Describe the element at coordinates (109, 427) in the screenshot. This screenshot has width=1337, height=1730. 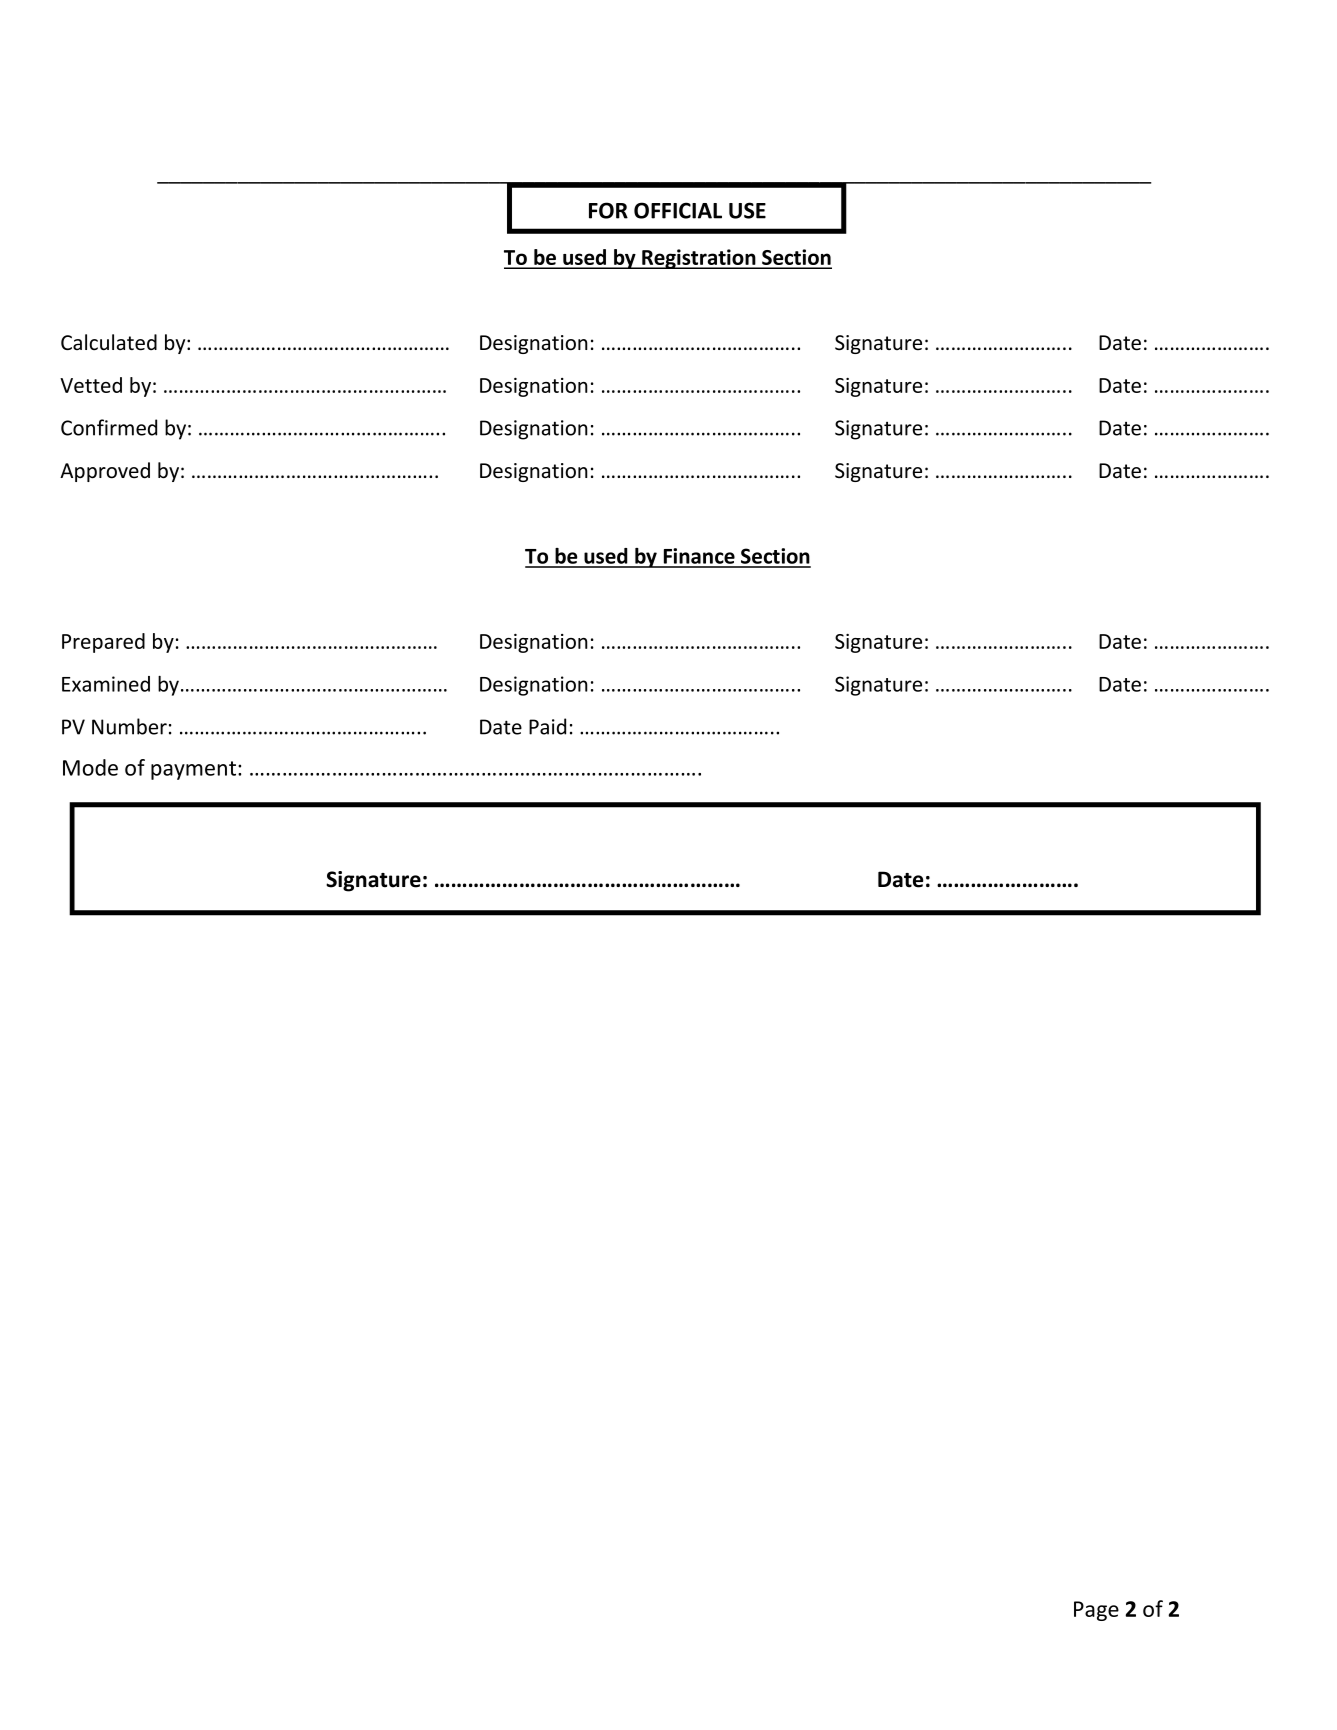
I see `Confirmed` at that location.
